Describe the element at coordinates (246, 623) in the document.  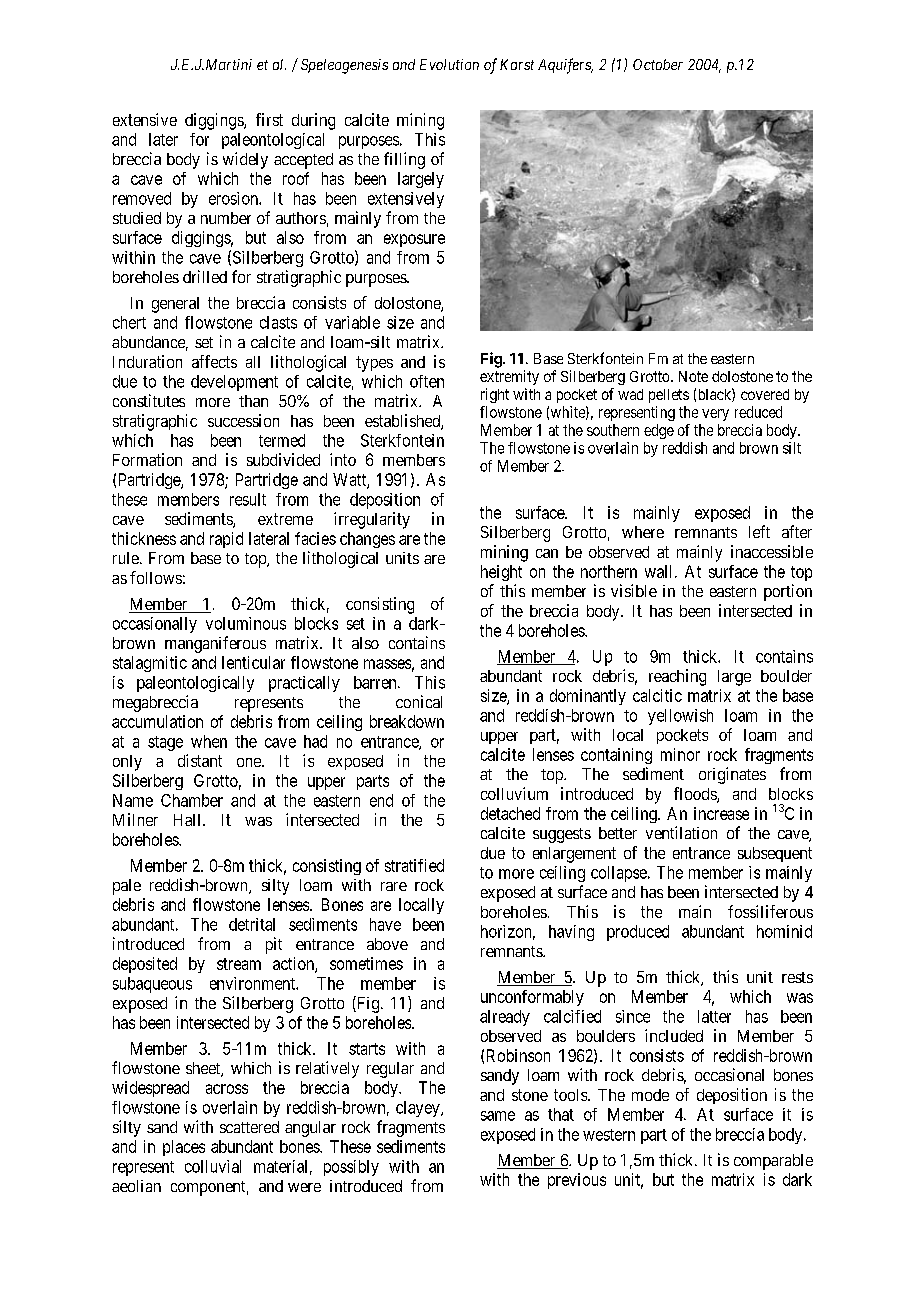
I see `voluminous` at that location.
